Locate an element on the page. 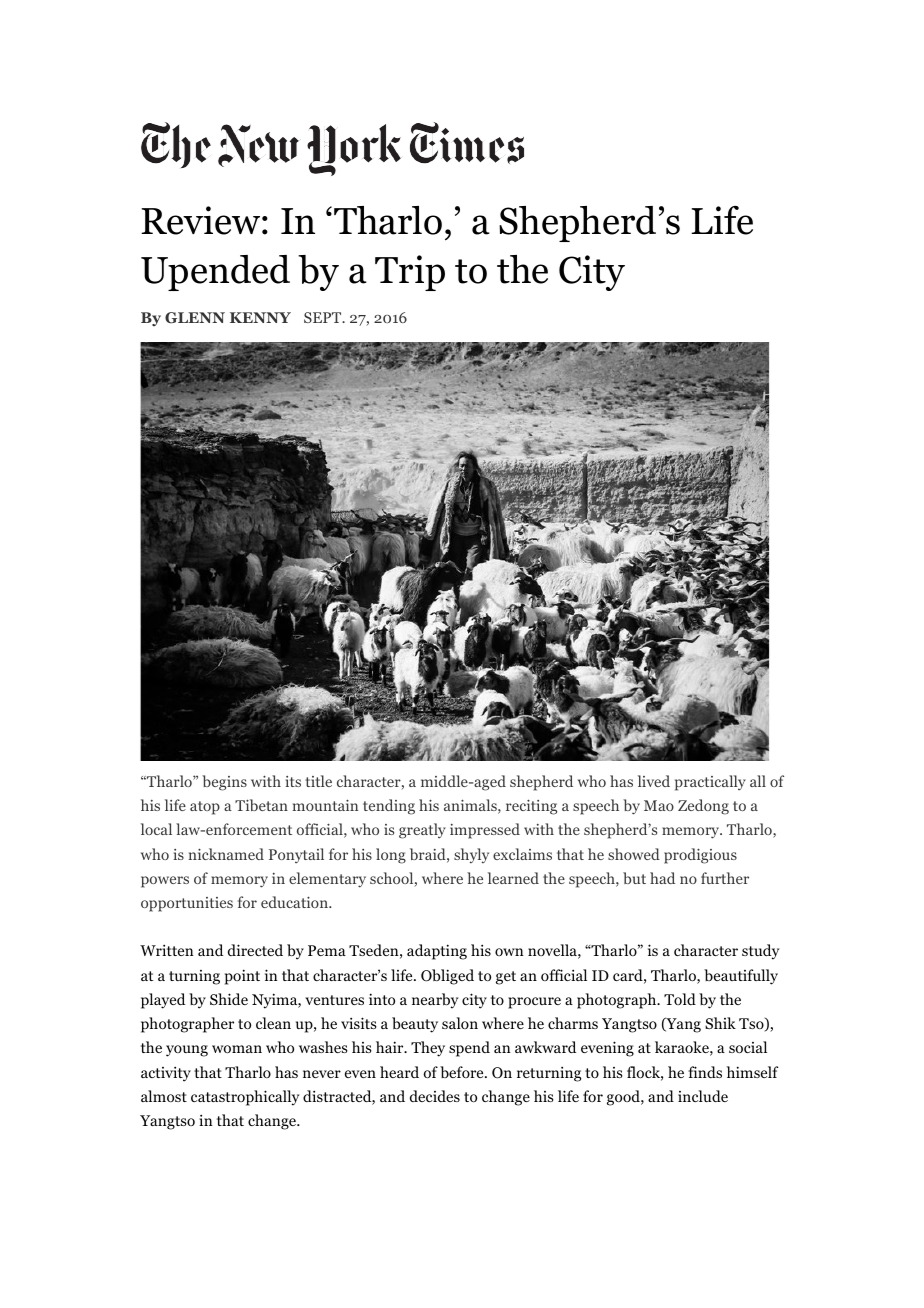  Trip is located at coordinates (410, 273).
